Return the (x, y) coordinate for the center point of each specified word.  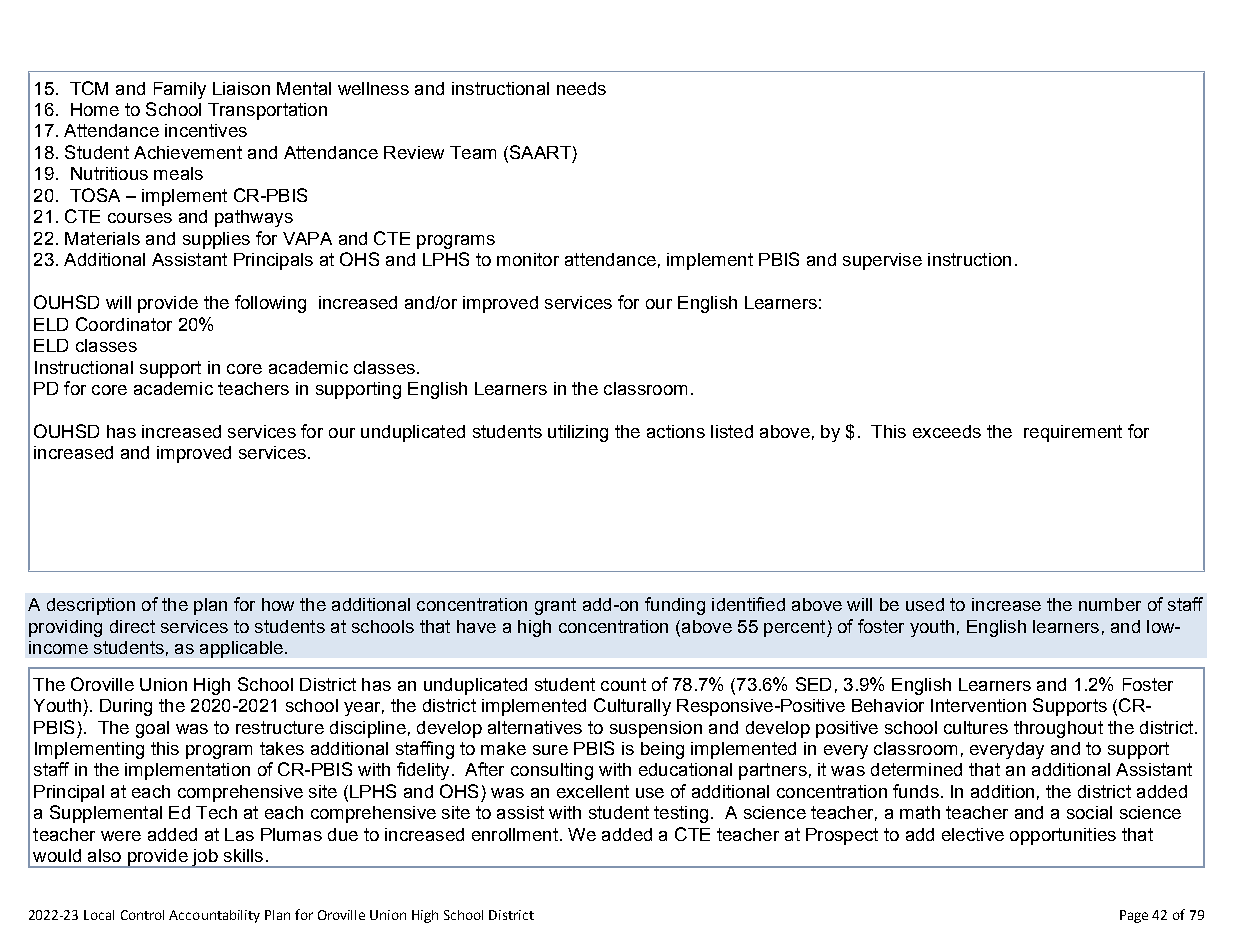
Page (1134, 916)
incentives (206, 130)
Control (142, 915)
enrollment (515, 834)
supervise (882, 261)
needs (581, 88)
